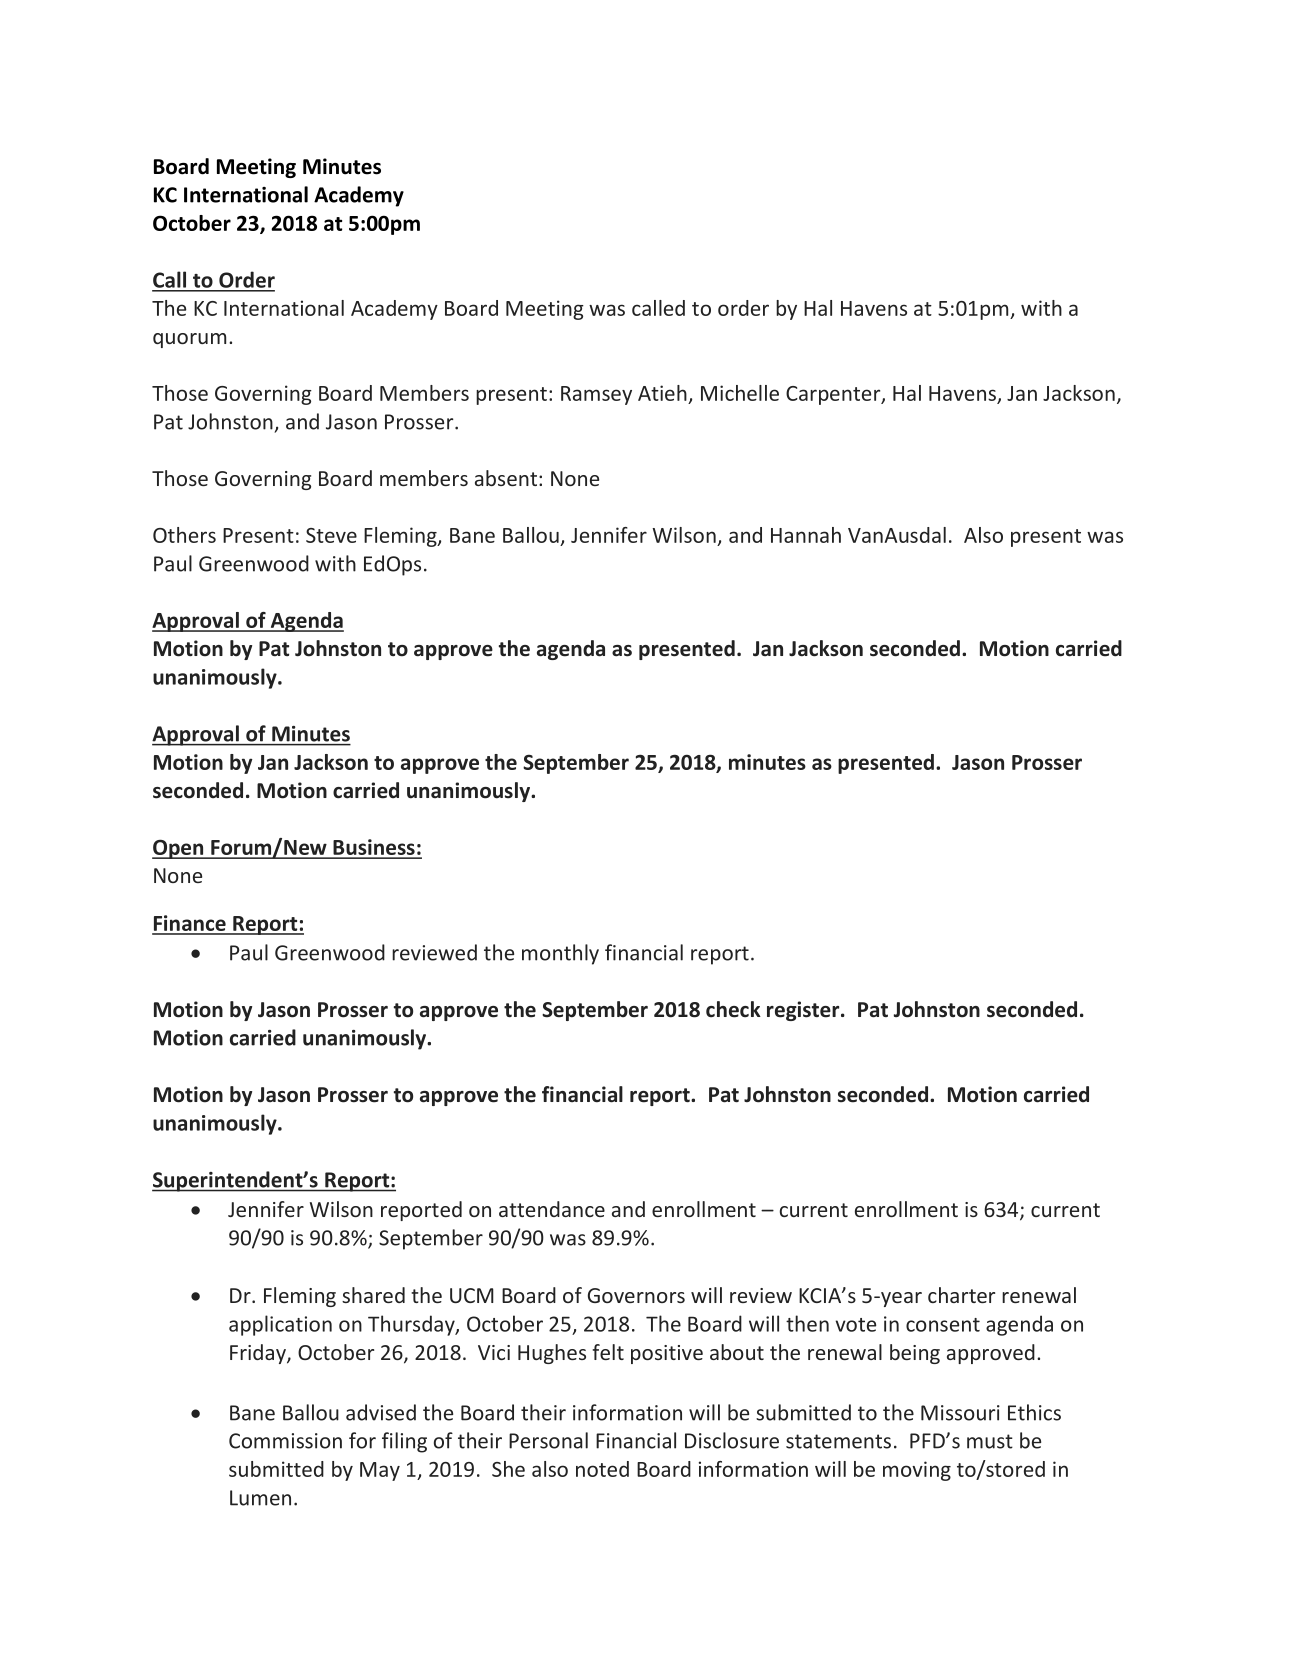 Image resolution: width=1293 pixels, height=1673 pixels. I want to click on quorum, so click(189, 340).
